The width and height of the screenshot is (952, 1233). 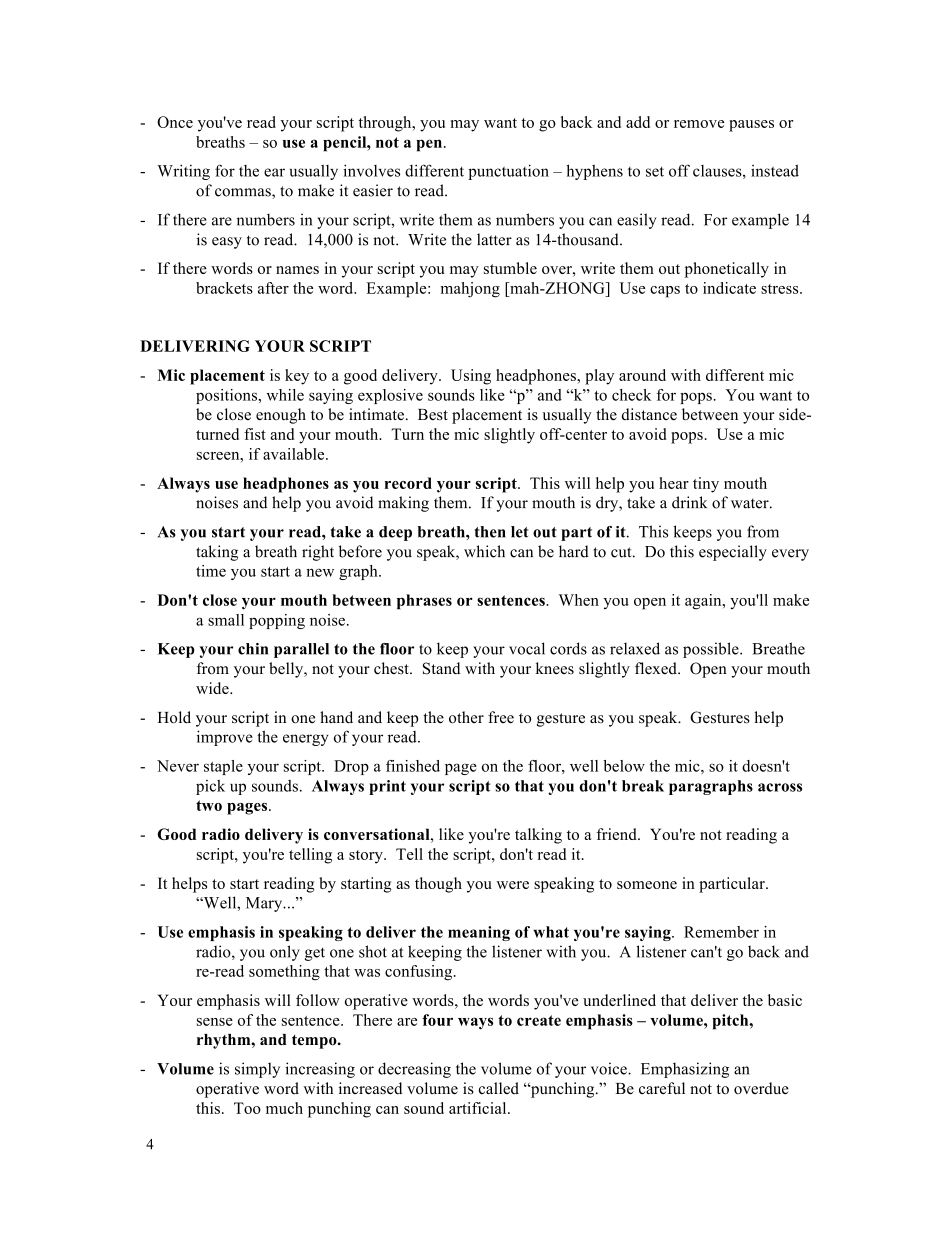 What do you see at coordinates (257, 1070) in the screenshot?
I see `simply` at bounding box center [257, 1070].
